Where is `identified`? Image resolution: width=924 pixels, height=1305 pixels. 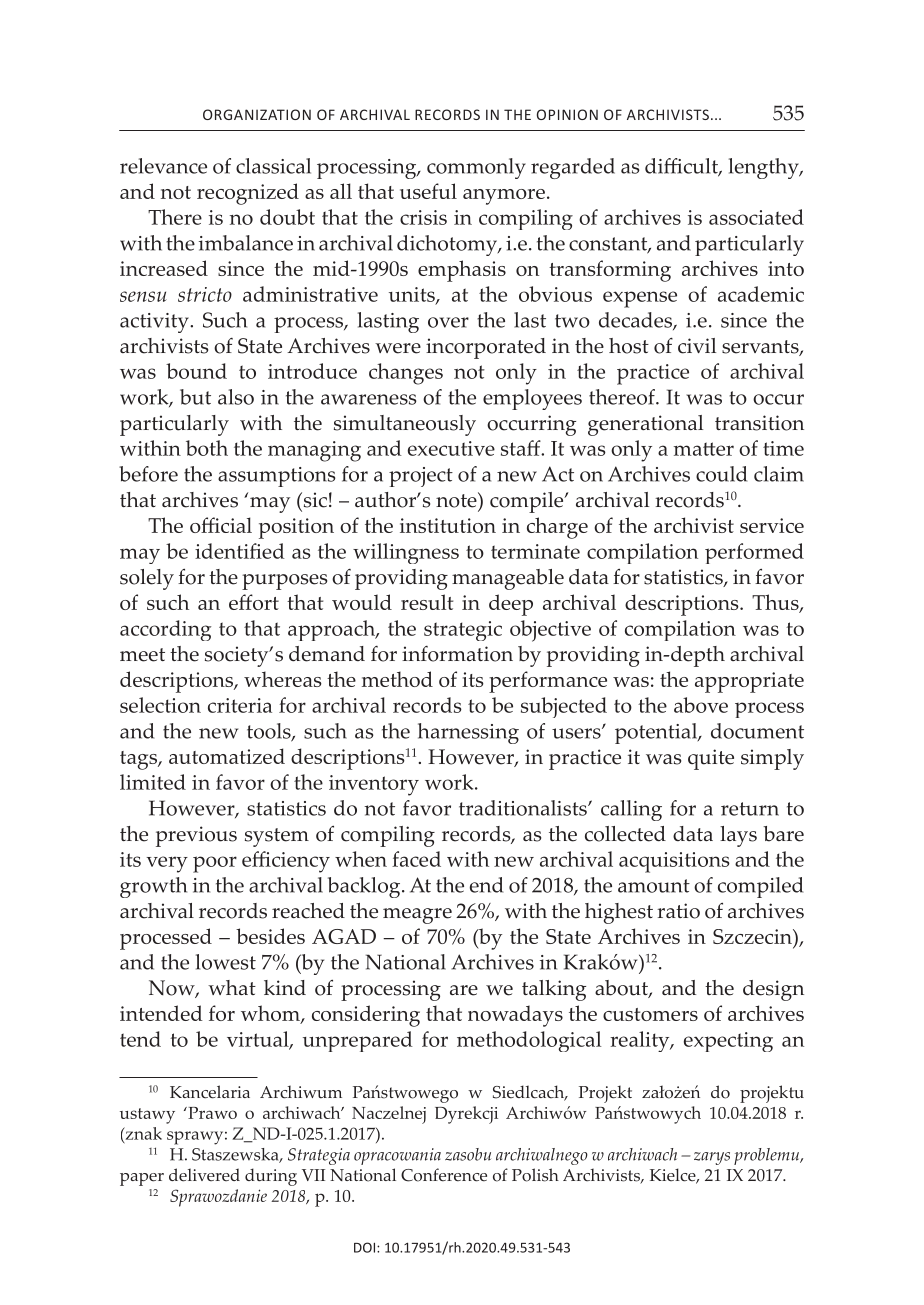 identified is located at coordinates (240, 551).
